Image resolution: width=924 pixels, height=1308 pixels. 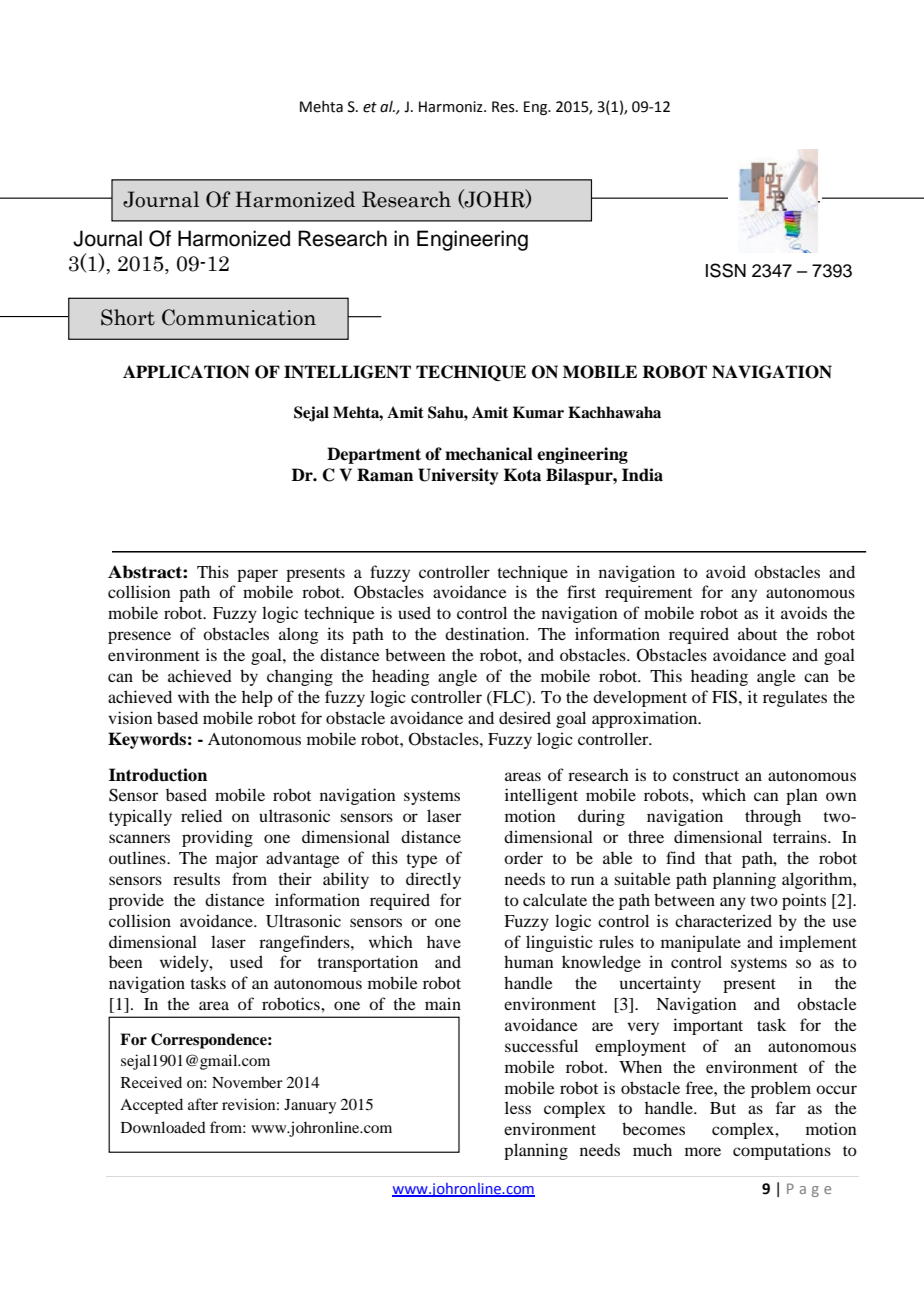 I want to click on destination, so click(x=486, y=633).
